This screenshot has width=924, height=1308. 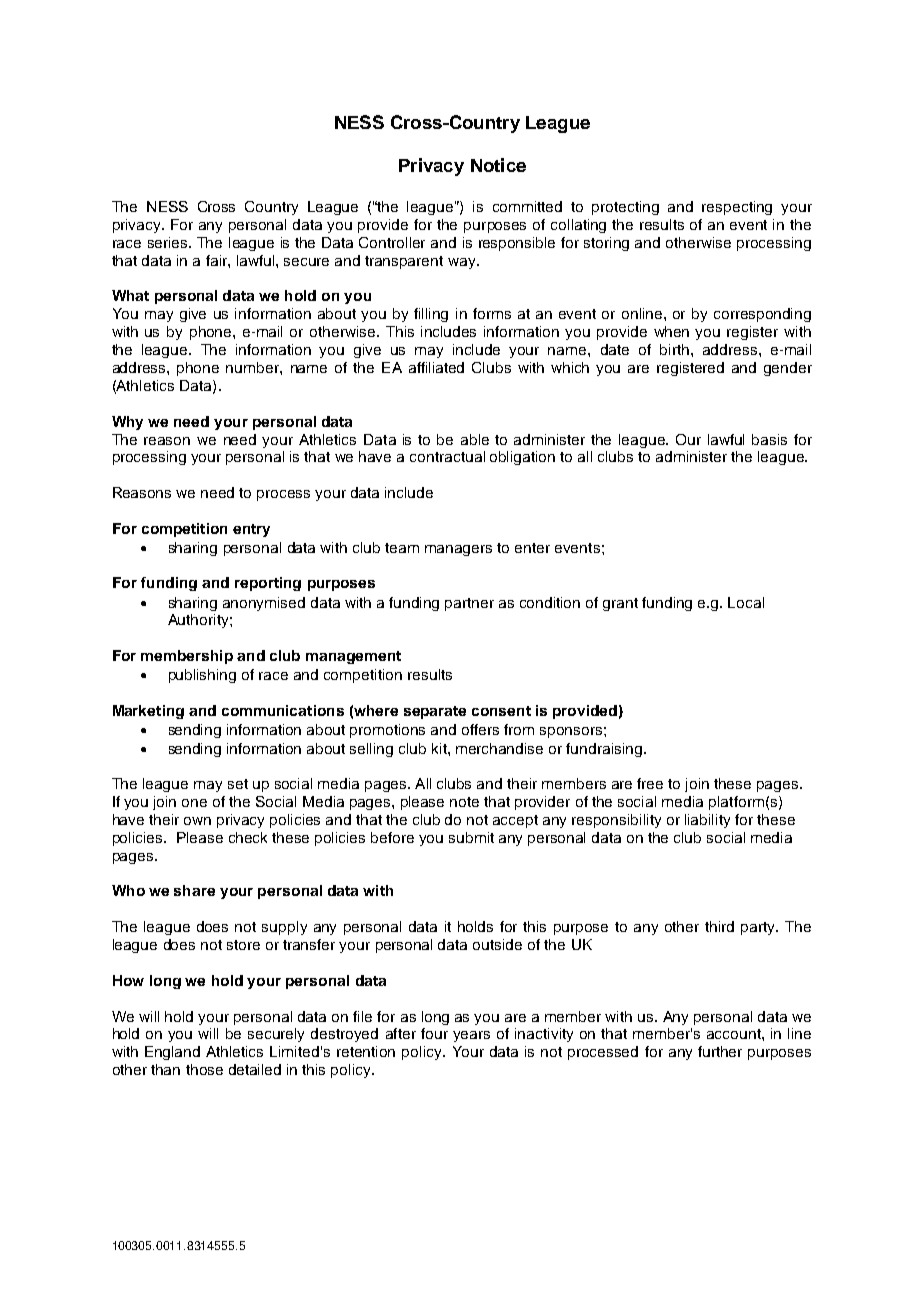 I want to click on Notice, so click(x=498, y=165).
